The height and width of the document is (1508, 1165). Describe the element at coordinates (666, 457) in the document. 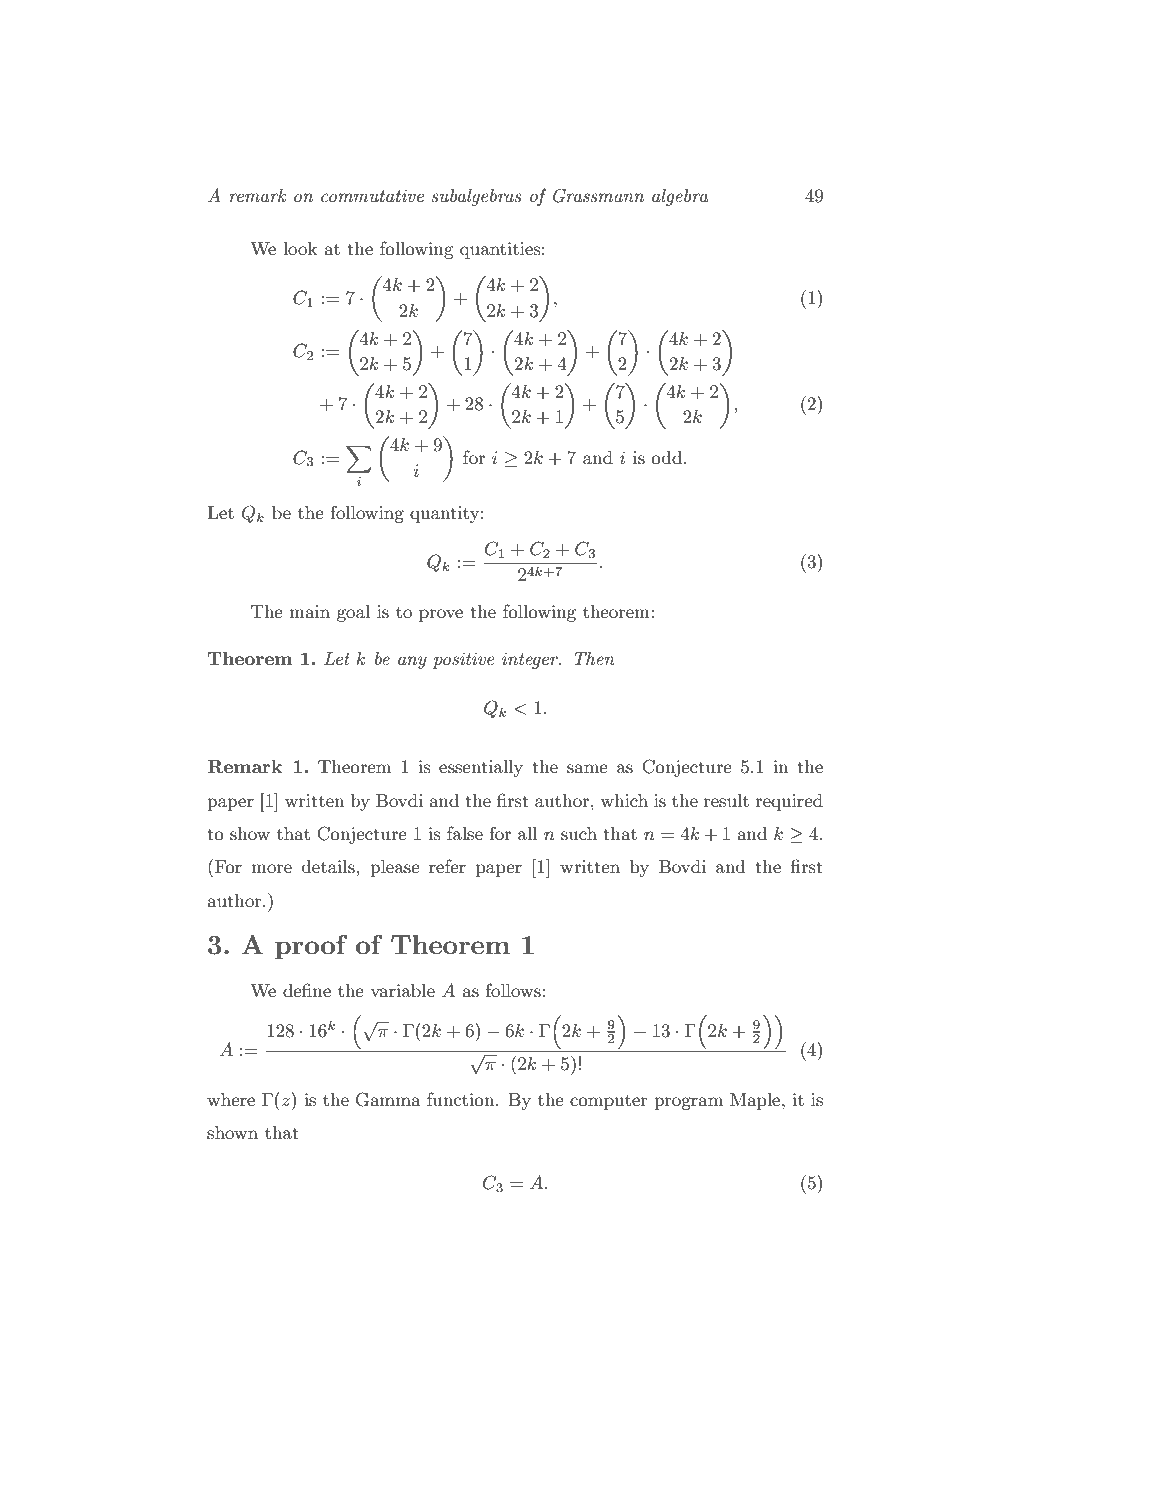

I see `odd` at that location.
